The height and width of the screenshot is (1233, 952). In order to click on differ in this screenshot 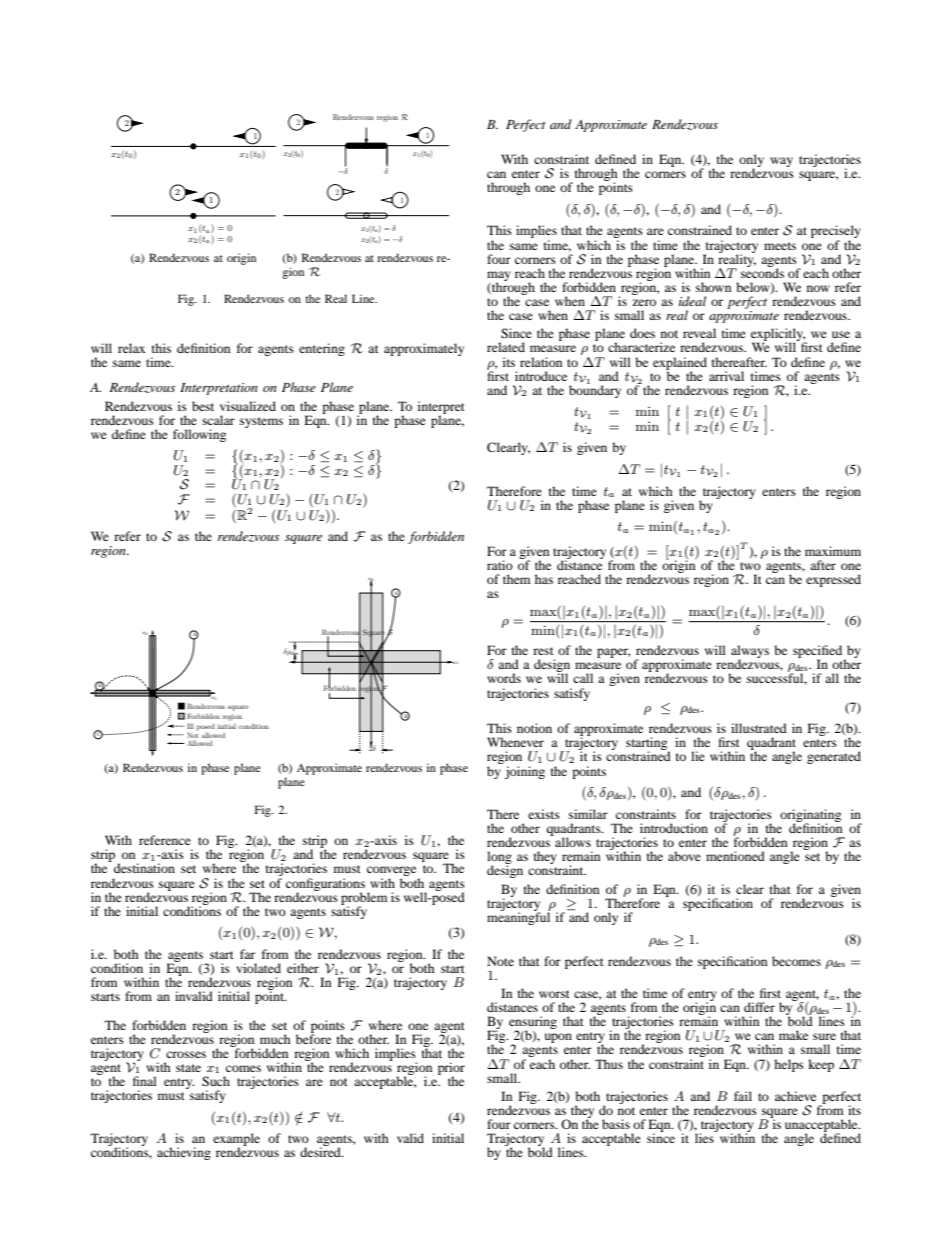, I will do `click(759, 1007)`.
